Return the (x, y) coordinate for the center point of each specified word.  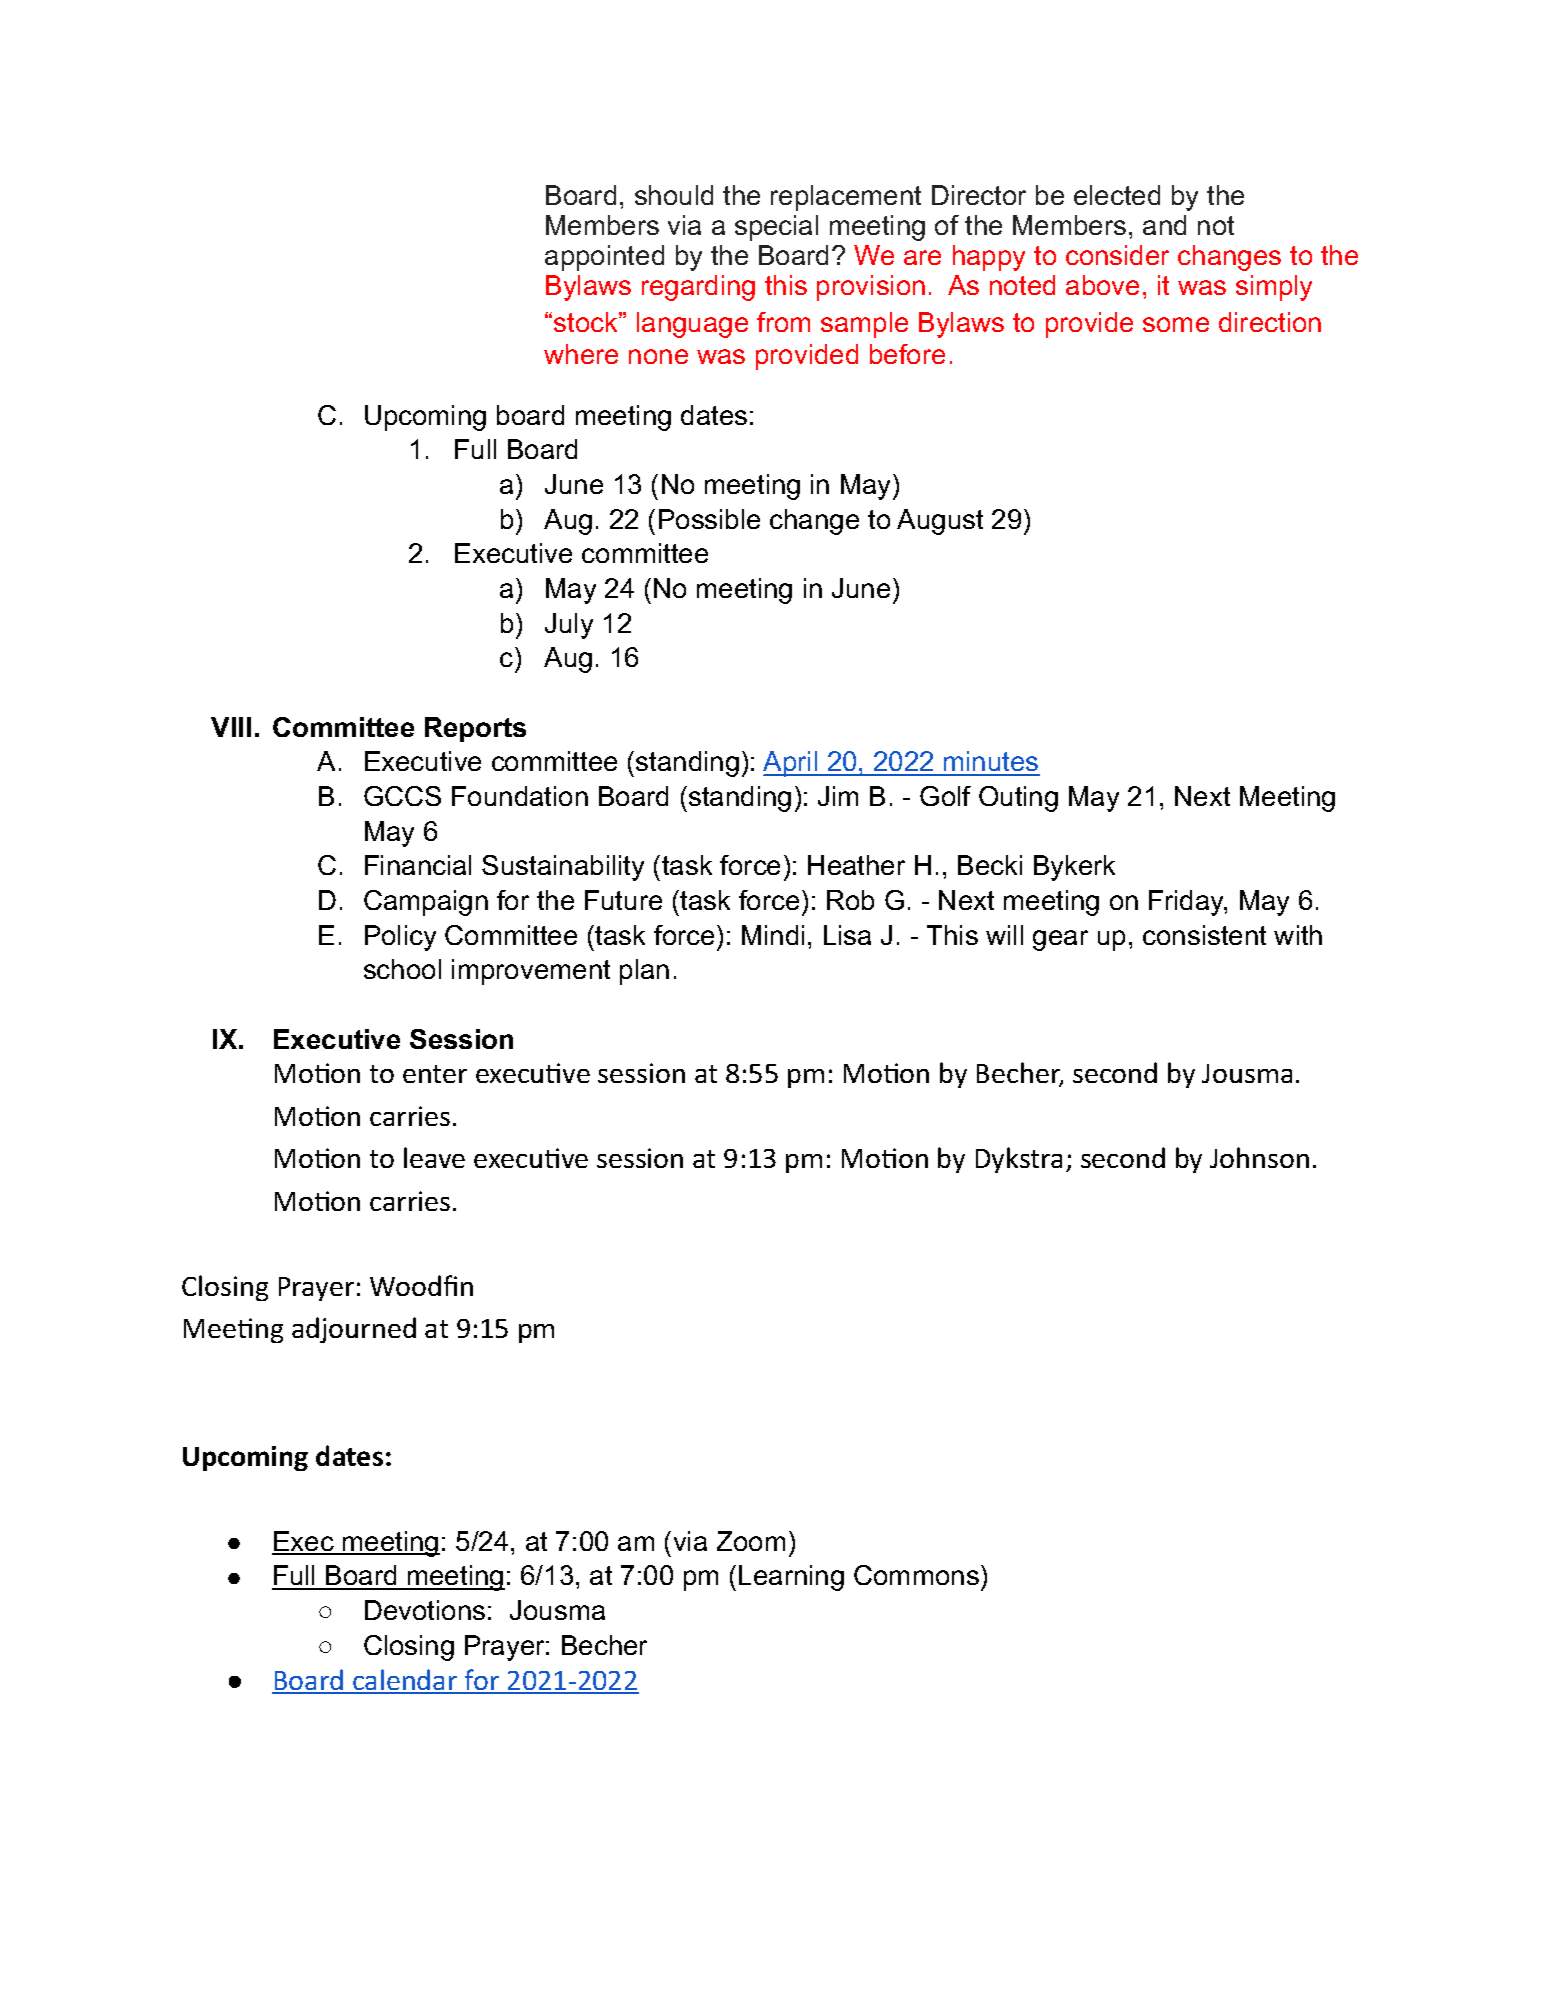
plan (644, 972)
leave (434, 1157)
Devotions (425, 1610)
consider (1117, 255)
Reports (475, 729)
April (791, 764)
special (776, 228)
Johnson (1259, 1157)
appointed (604, 258)
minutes (991, 763)
